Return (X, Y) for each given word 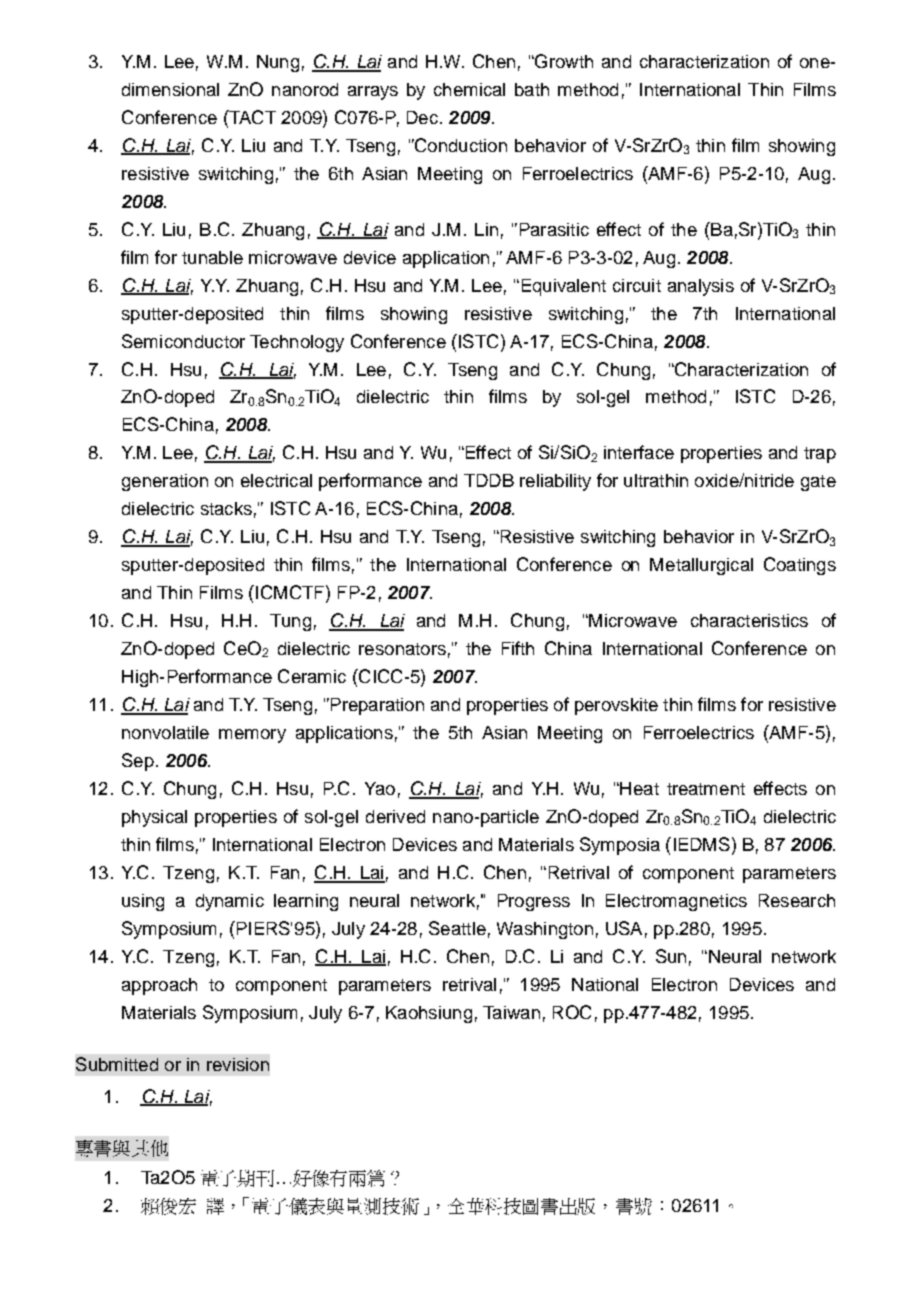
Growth (563, 61)
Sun (671, 956)
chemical (469, 89)
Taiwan (511, 1012)
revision (238, 1064)
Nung (278, 63)
